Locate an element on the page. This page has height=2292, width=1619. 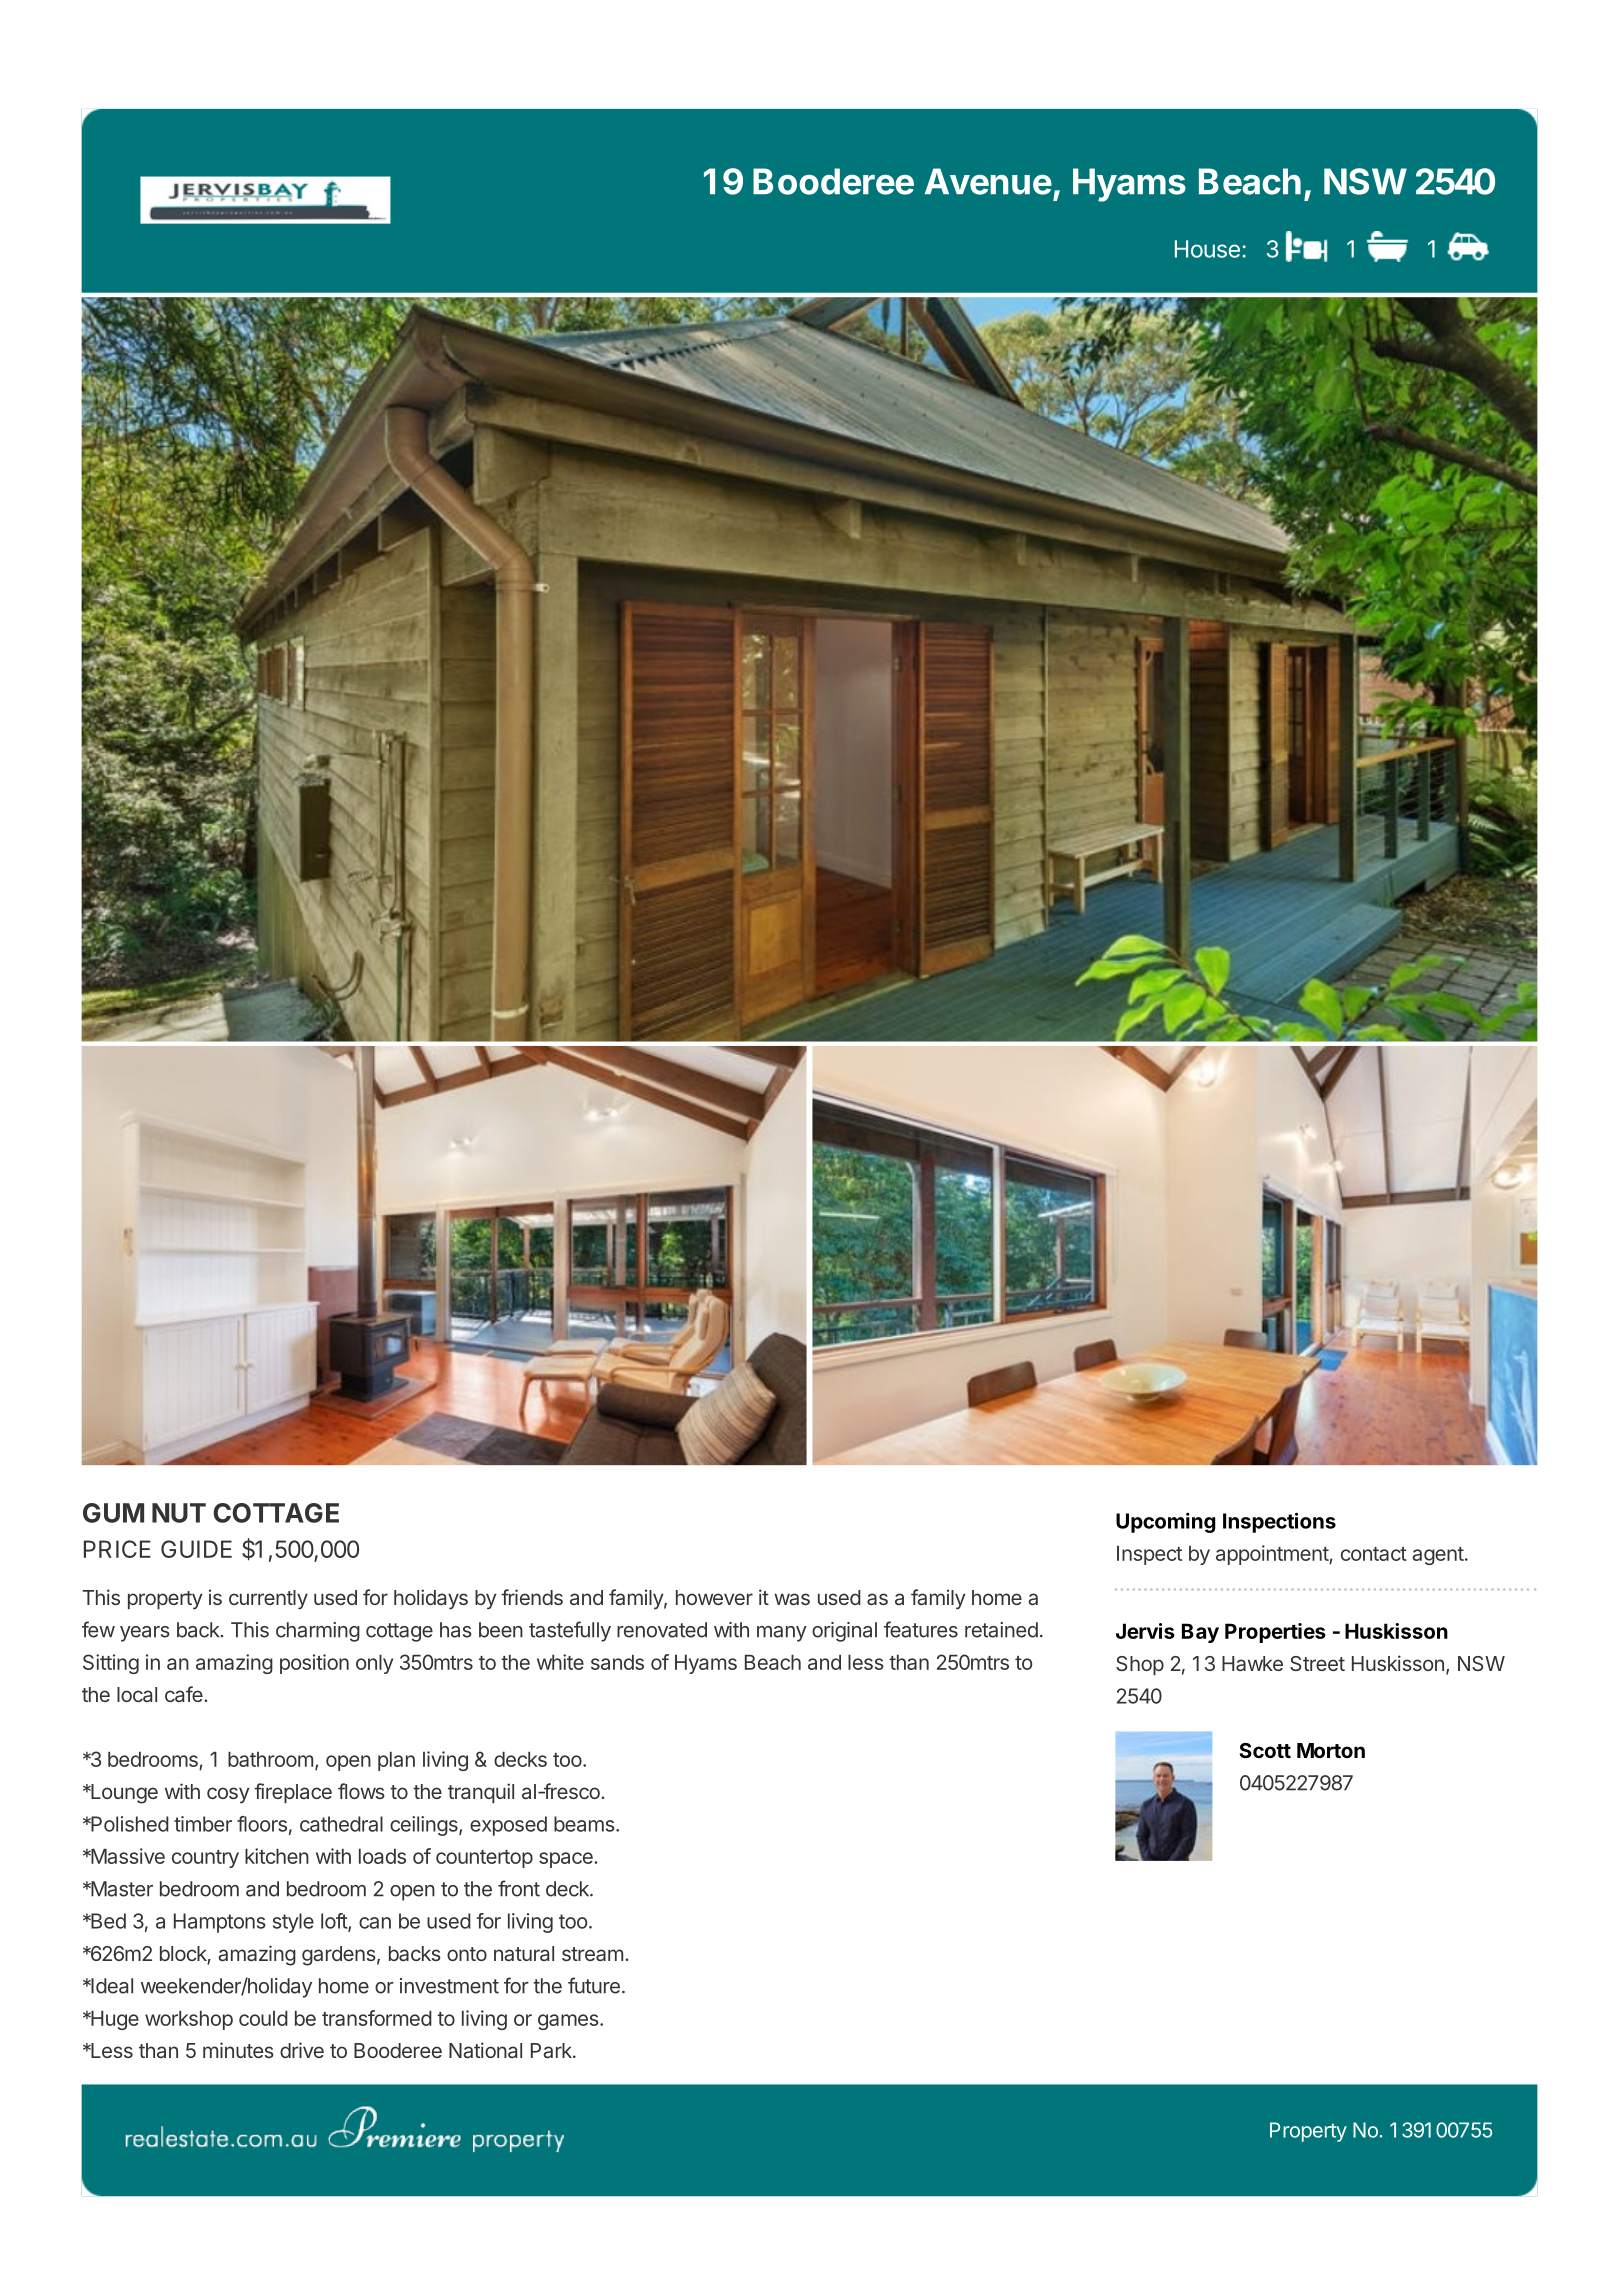
Avenue is located at coordinates (988, 181).
